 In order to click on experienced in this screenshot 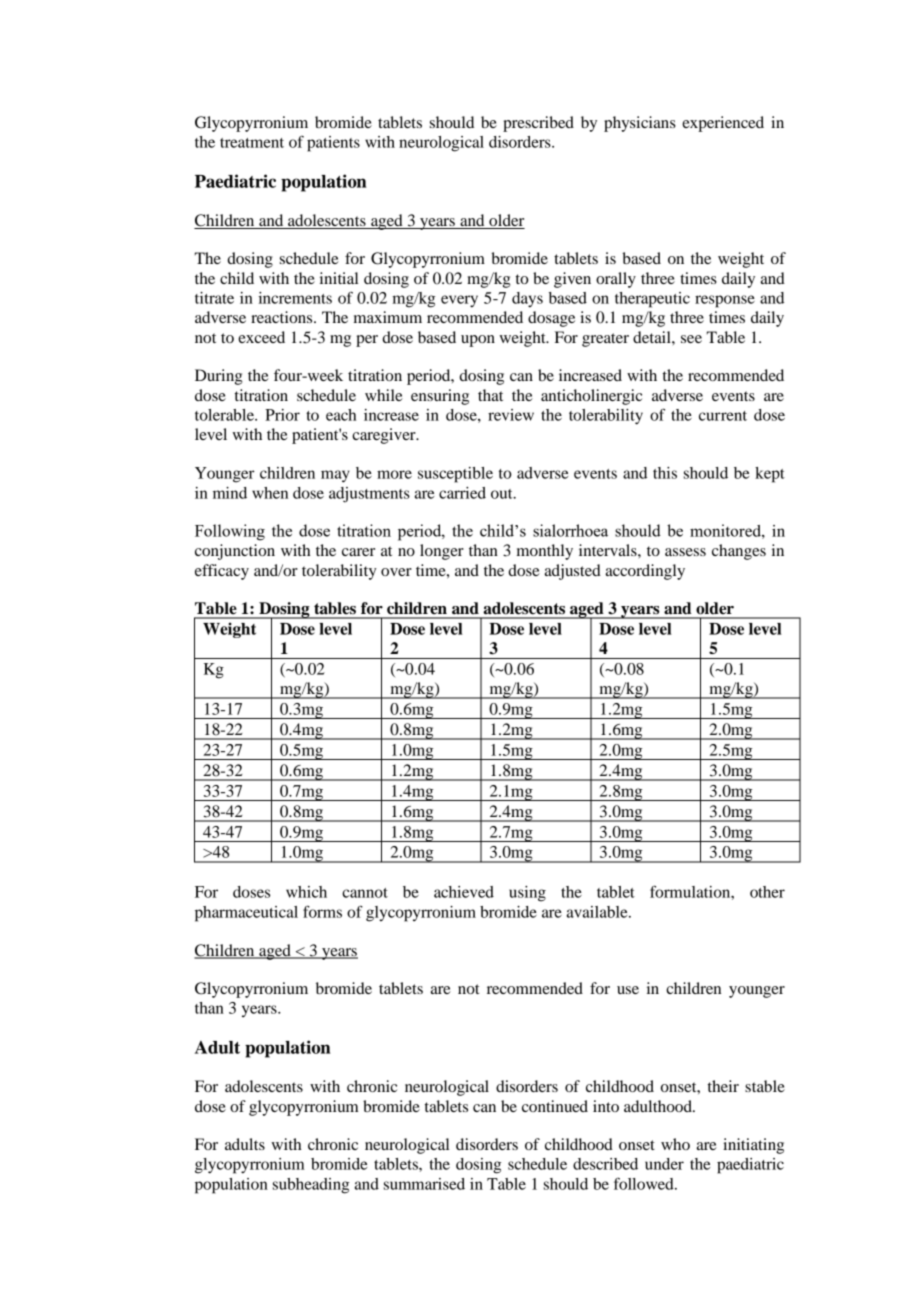, I will do `click(723, 124)`.
